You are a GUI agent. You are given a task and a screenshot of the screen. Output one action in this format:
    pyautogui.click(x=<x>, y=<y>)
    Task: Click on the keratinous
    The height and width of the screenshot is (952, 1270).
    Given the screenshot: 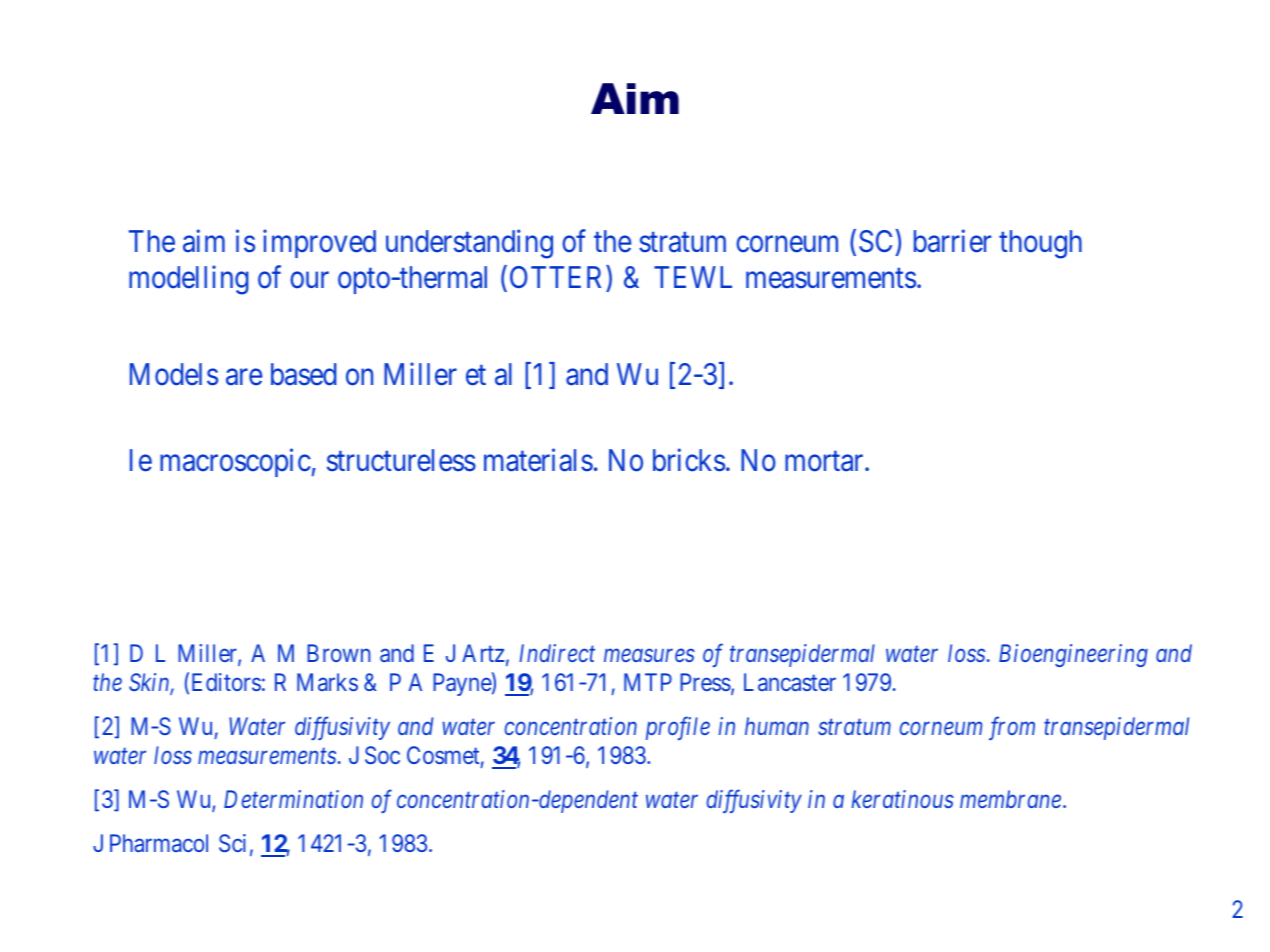 What is the action you would take?
    pyautogui.click(x=902, y=799)
